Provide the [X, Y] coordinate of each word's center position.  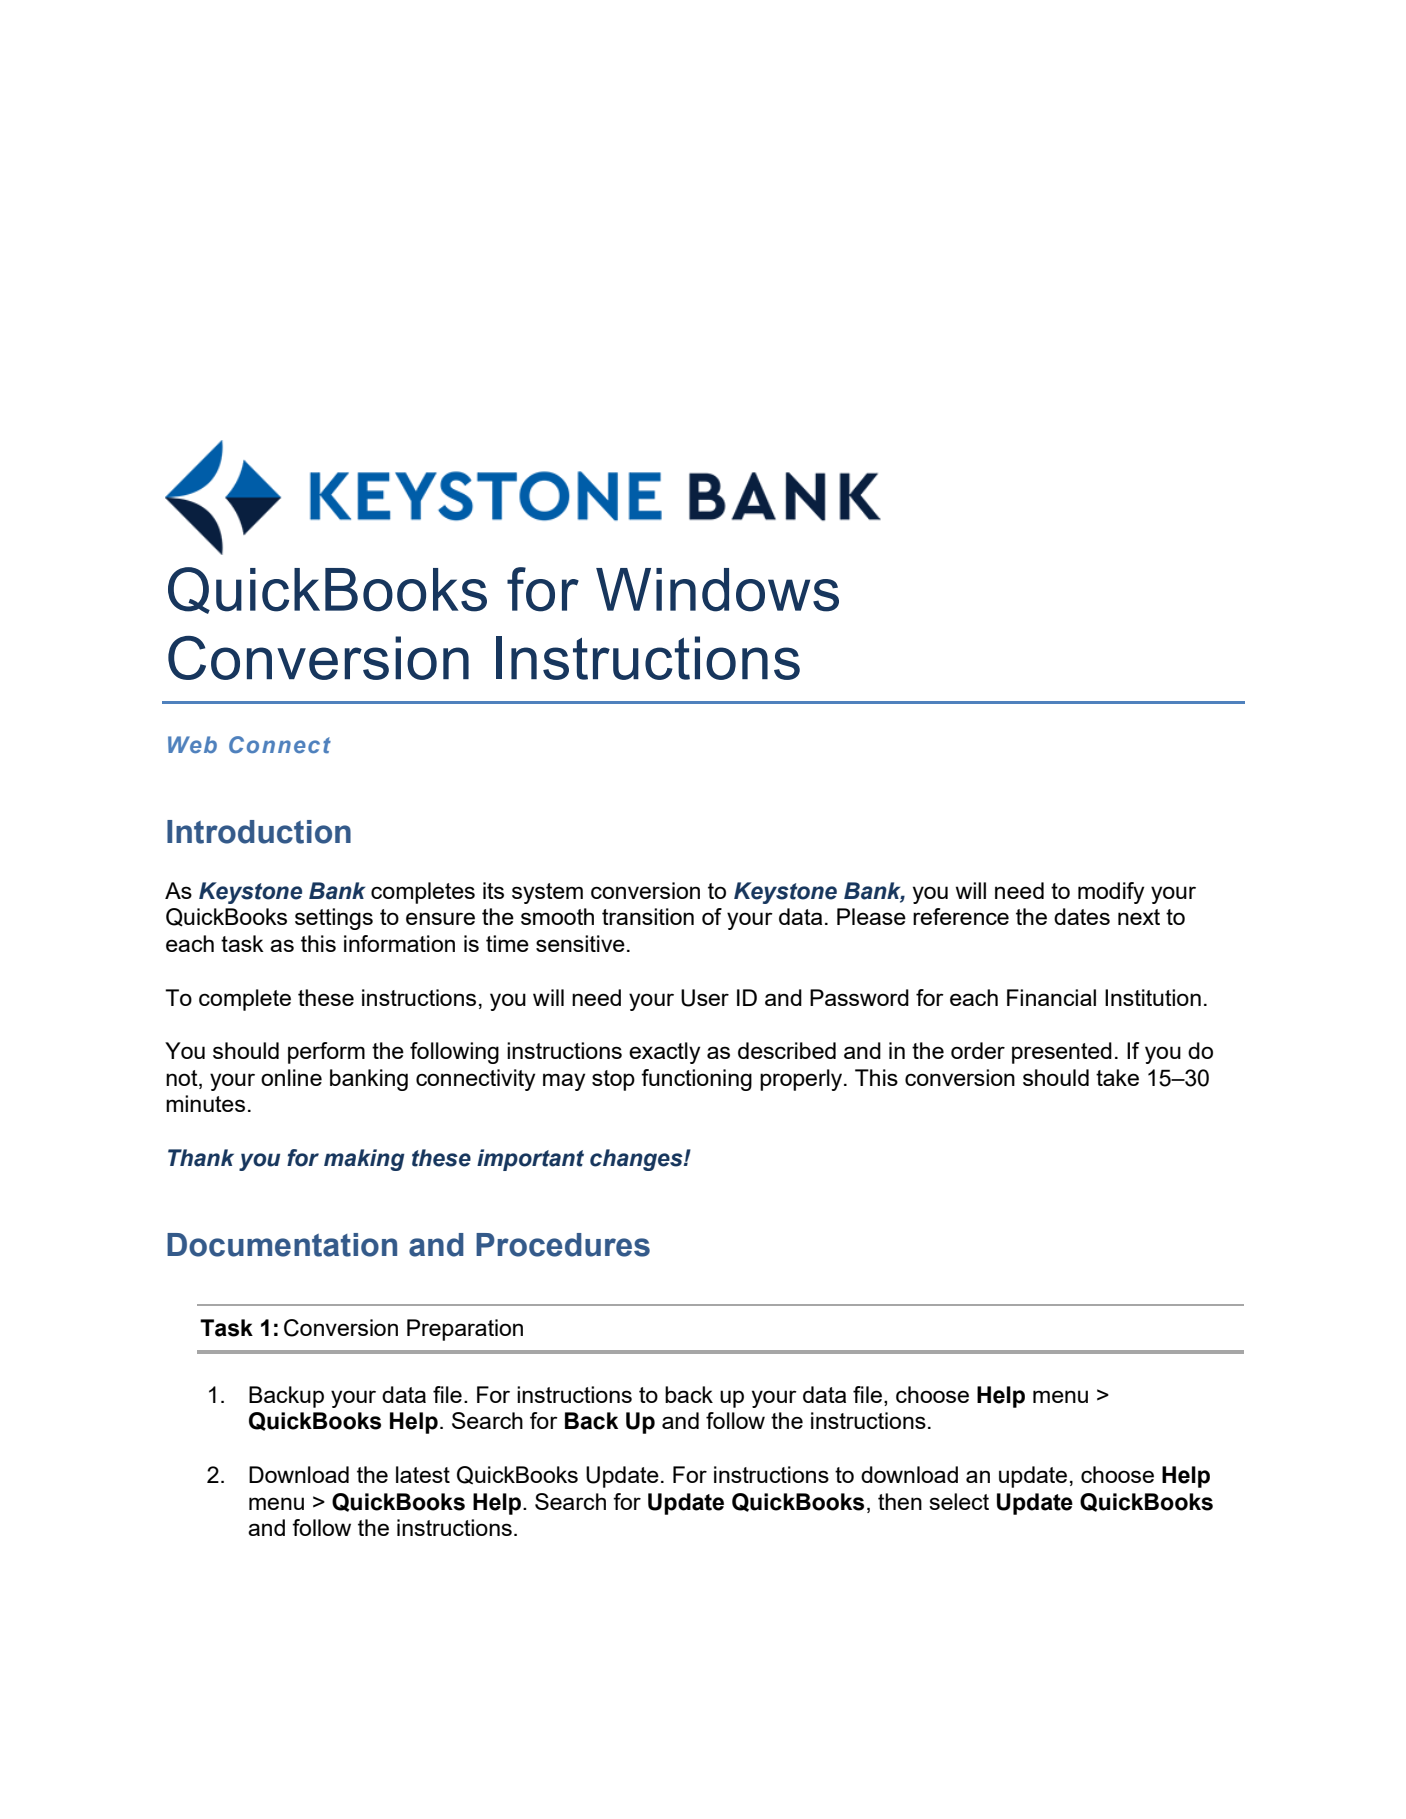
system [547, 893]
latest [423, 1474]
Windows [717, 590]
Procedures [563, 1245]
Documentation [282, 1245]
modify [1111, 893]
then [900, 1501]
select [959, 1501]
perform [326, 1053]
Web [192, 744]
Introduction [259, 832]
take [1117, 1077]
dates [1082, 916]
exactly [664, 1053]
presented [1062, 1053]
